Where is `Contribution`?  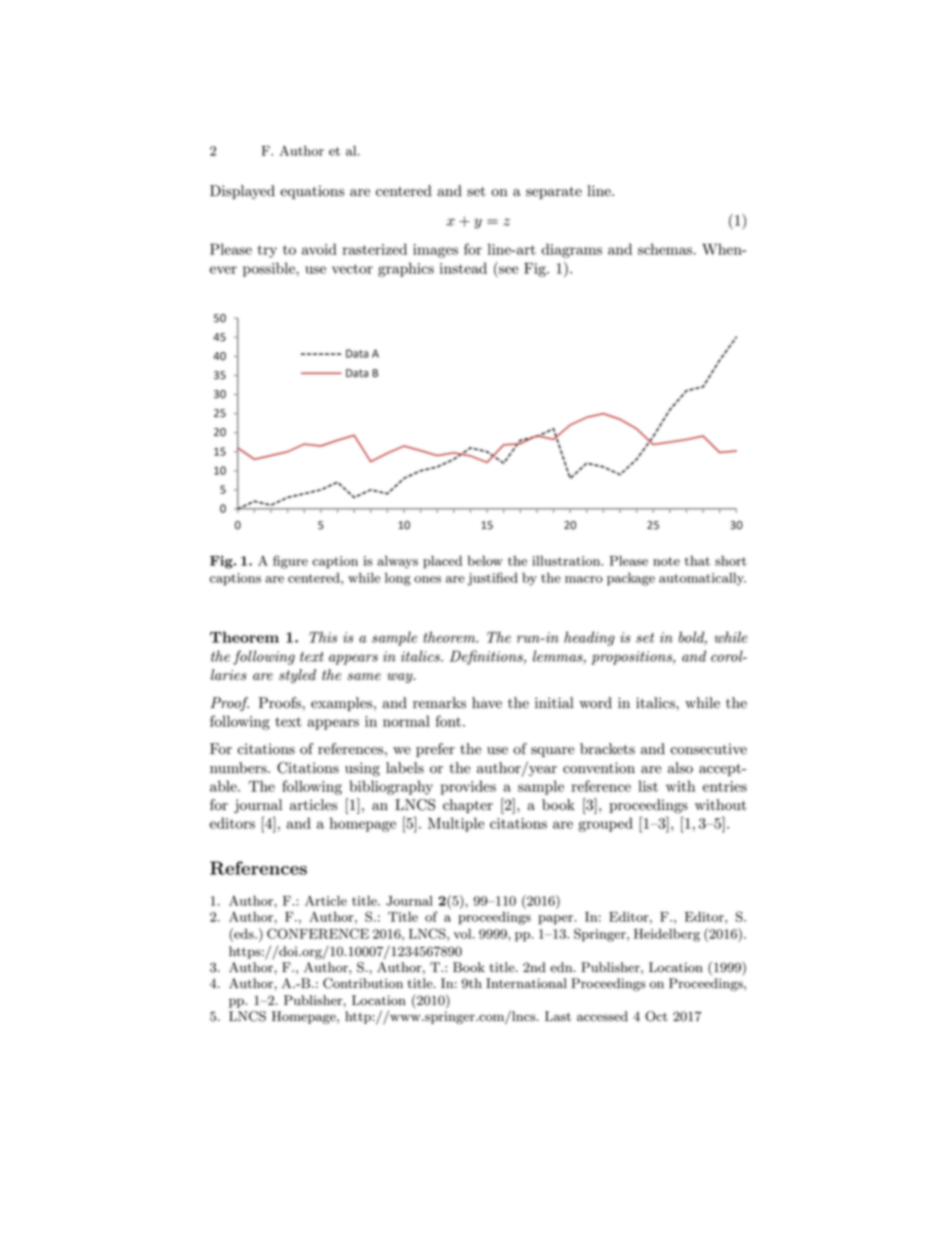 Contribution is located at coordinates (363, 983).
